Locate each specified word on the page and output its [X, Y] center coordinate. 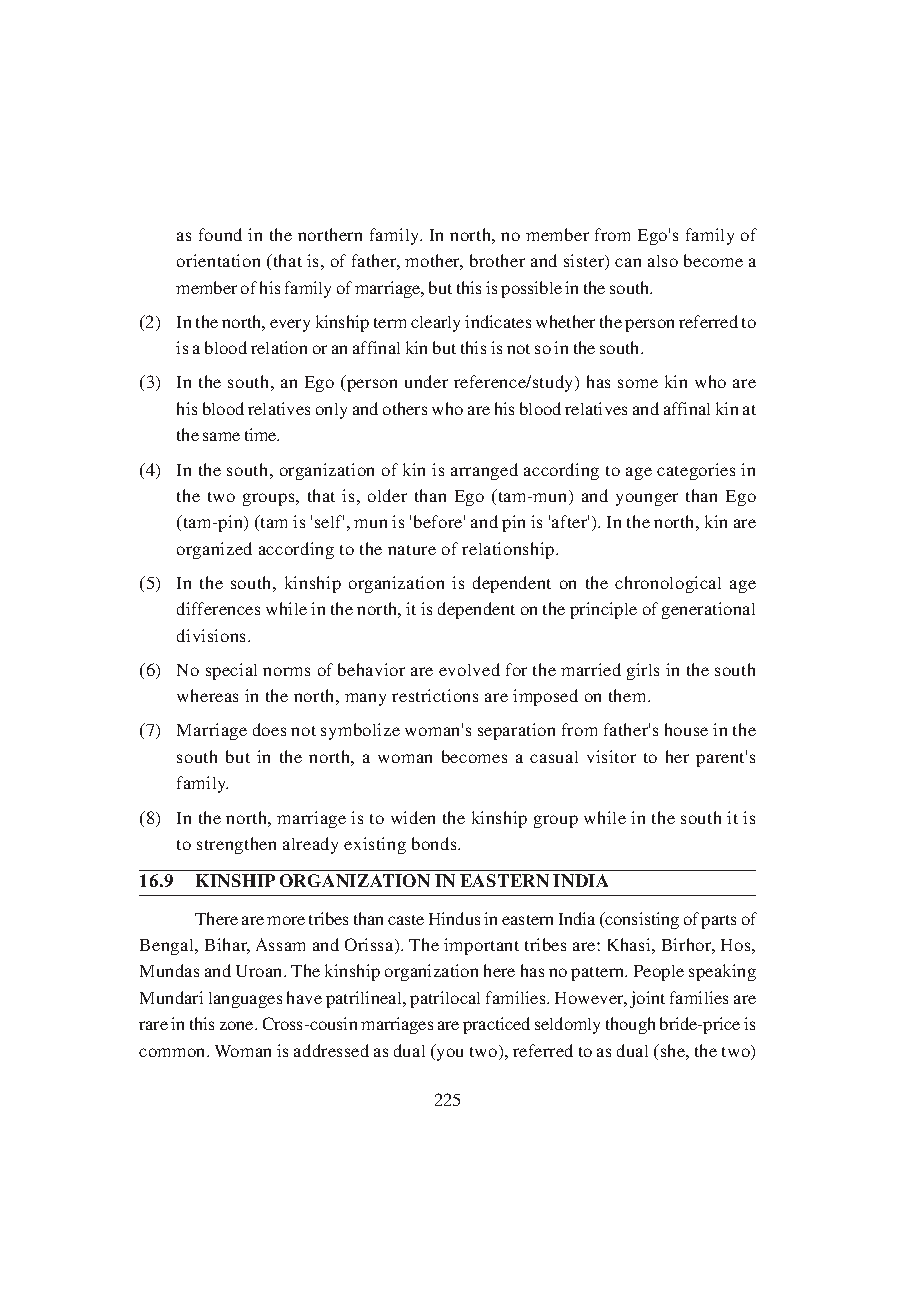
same [221, 436]
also [663, 261]
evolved [469, 669]
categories [696, 471]
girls [643, 671]
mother [434, 262]
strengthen [236, 845]
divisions [213, 635]
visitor [611, 756]
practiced [496, 1025]
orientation [218, 260]
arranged [484, 471]
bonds [435, 843]
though [630, 1025]
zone [238, 1025]
